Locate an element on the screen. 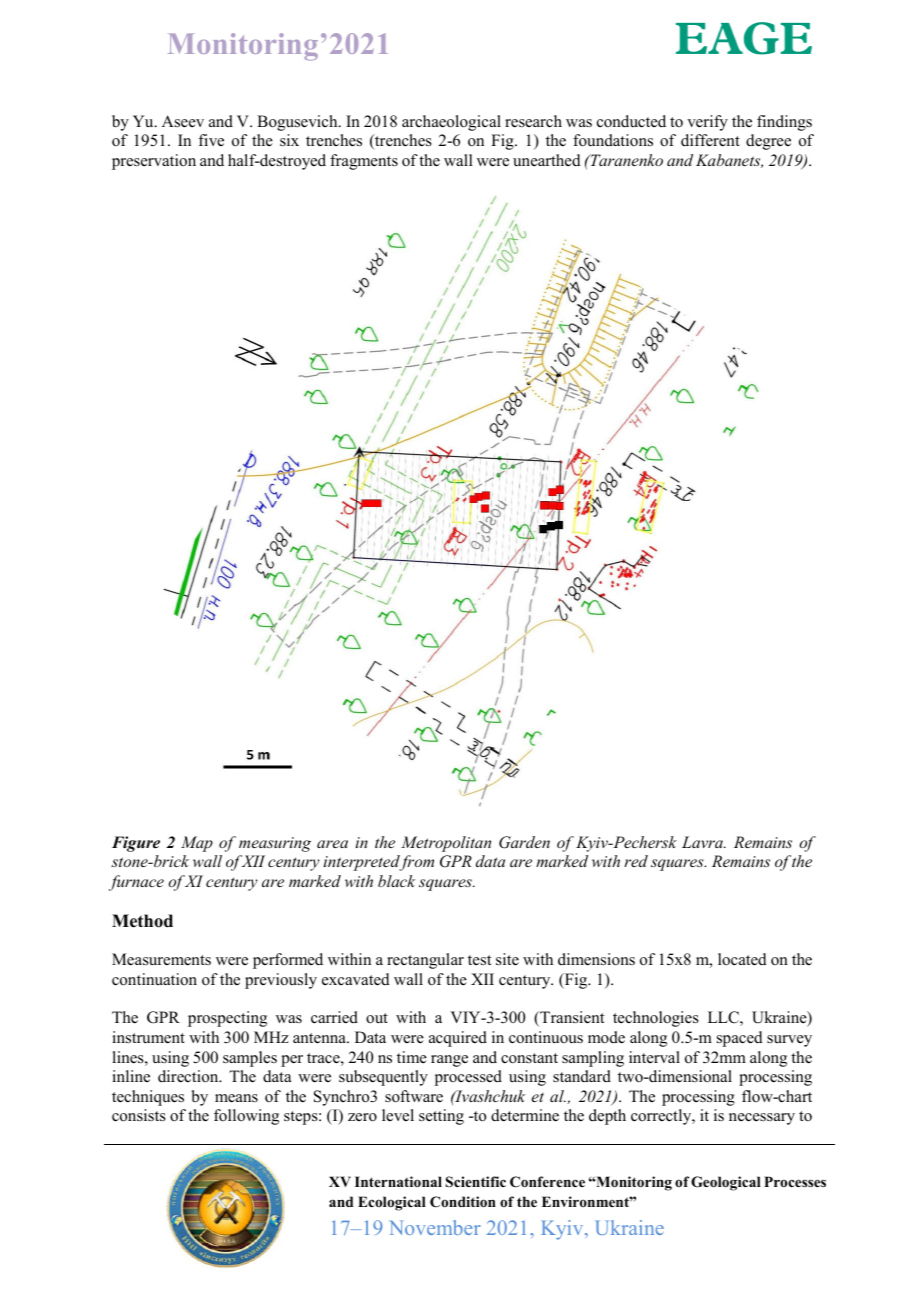  following is located at coordinates (246, 1117).
